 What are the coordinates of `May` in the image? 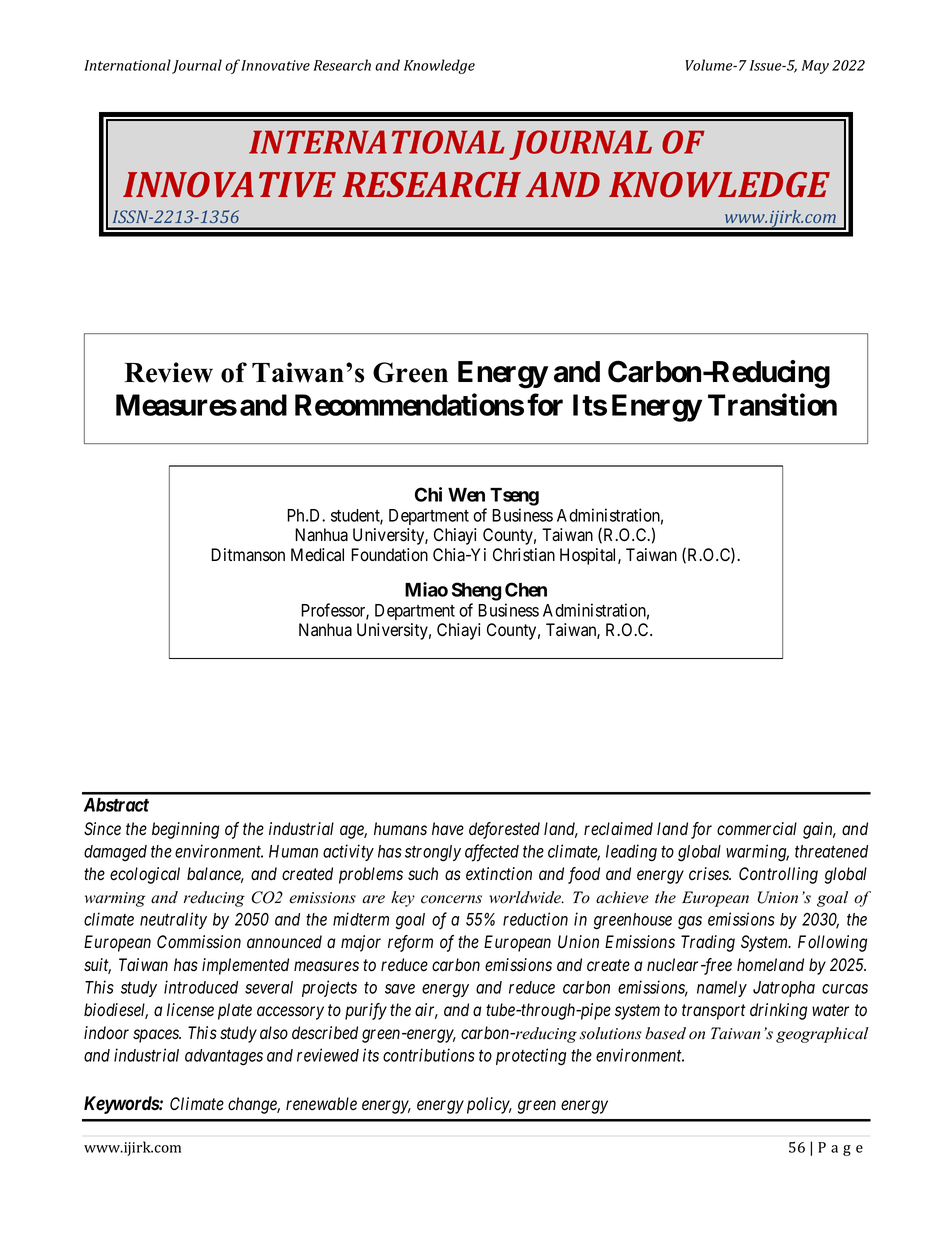 It's located at (815, 67).
